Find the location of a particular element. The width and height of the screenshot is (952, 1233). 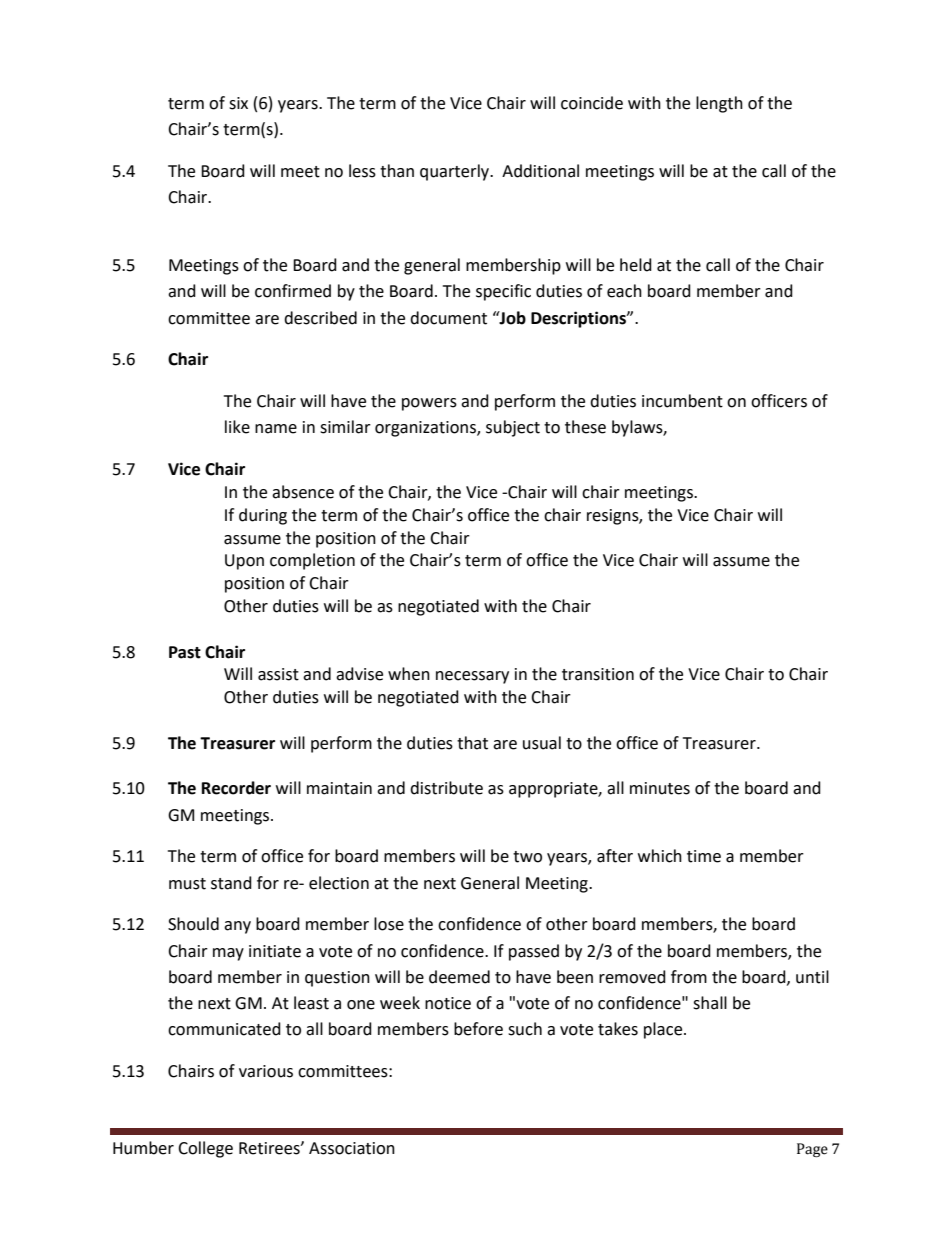

time is located at coordinates (704, 856).
